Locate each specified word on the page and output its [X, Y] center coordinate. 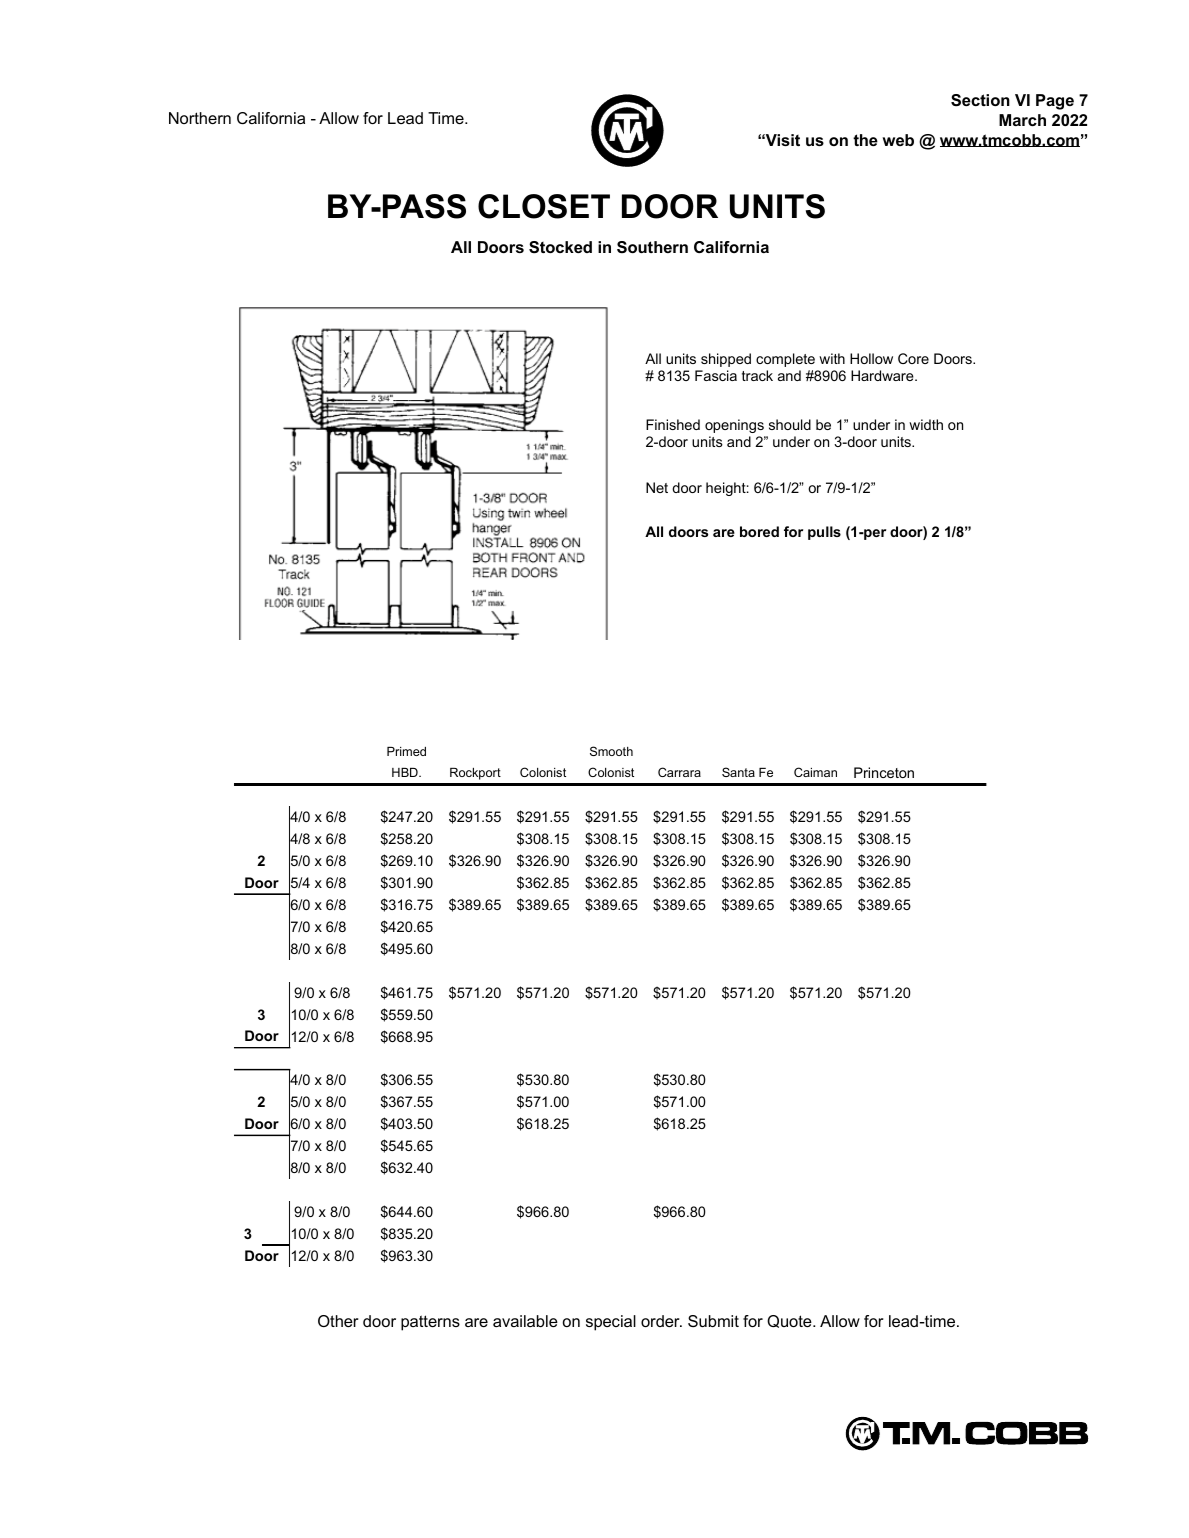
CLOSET [544, 206]
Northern [200, 118]
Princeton [884, 772]
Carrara [679, 772]
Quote [790, 1321]
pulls [824, 533]
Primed [406, 751]
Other [338, 1321]
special [611, 1323]
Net [657, 487]
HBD [406, 772]
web [898, 140]
